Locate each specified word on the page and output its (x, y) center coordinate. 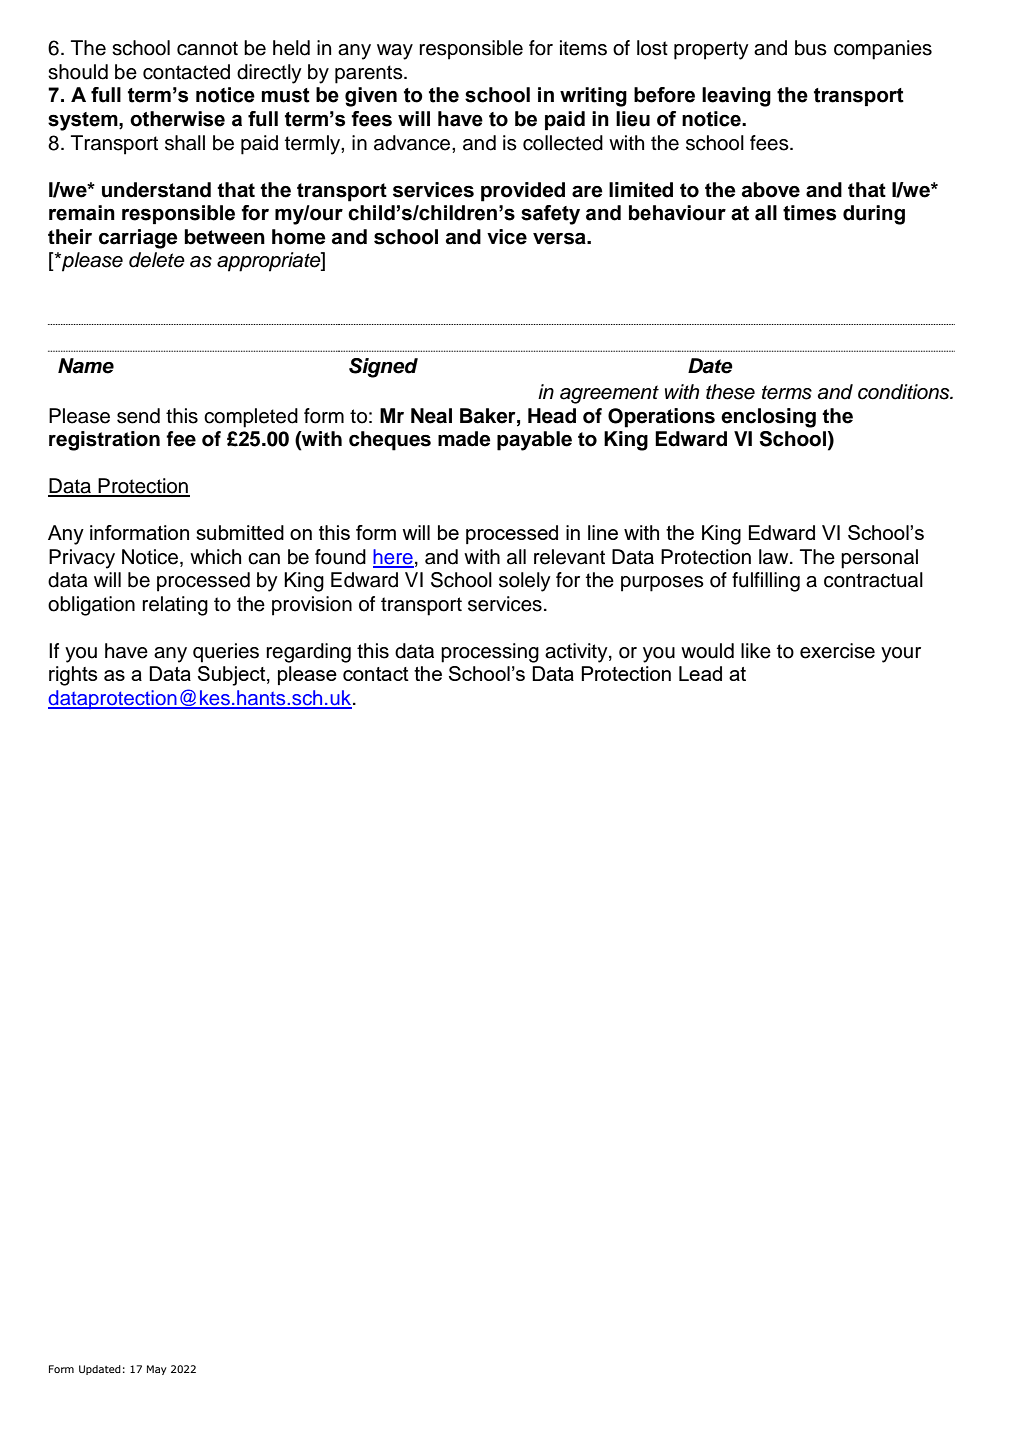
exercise (837, 651)
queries (226, 653)
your (901, 655)
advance (413, 143)
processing (490, 653)
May (157, 1370)
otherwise (177, 119)
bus (811, 48)
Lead (700, 673)
